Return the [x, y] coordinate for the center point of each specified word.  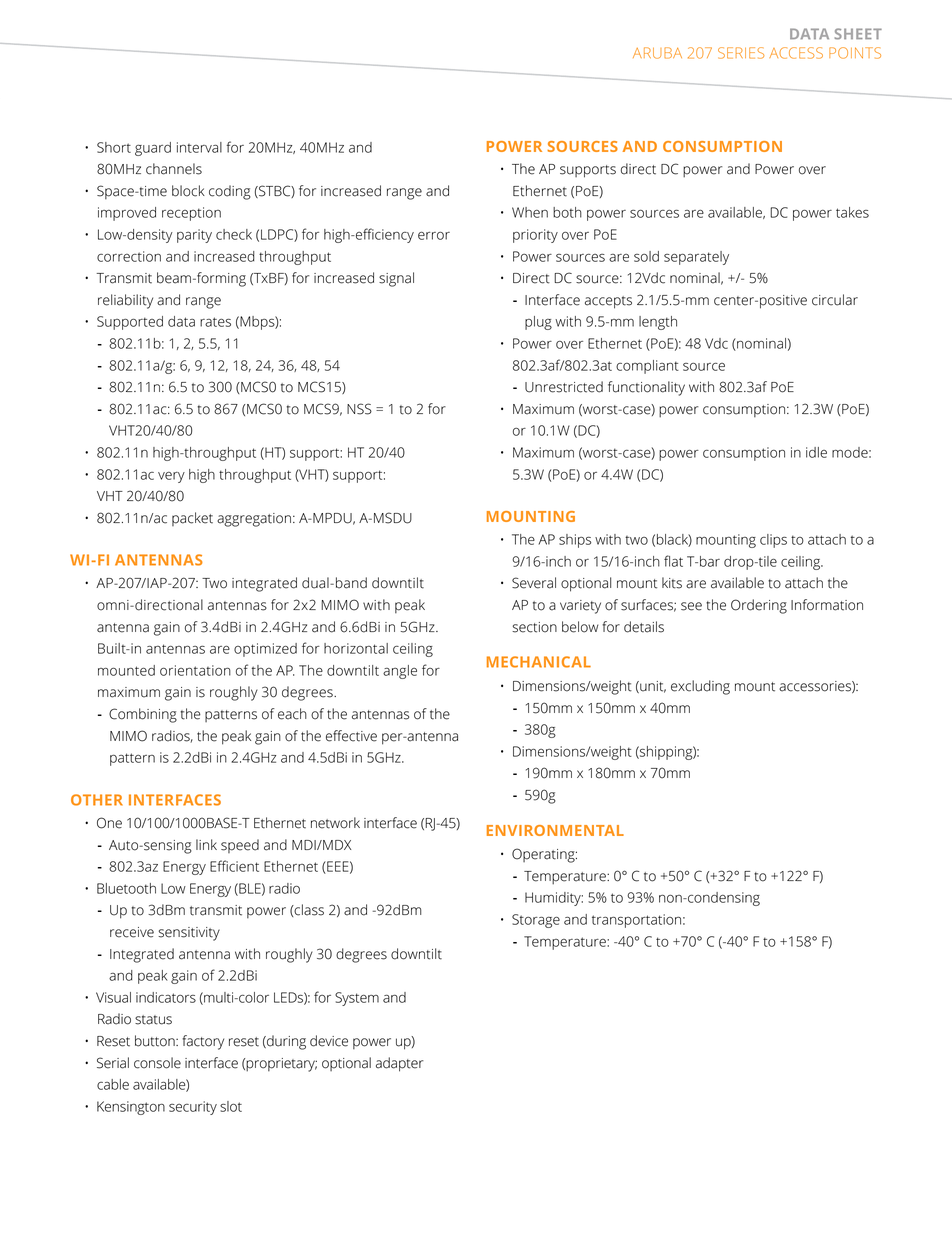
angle [400, 672]
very [171, 477]
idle [816, 452]
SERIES [741, 53]
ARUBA [657, 53]
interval [199, 147]
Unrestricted [564, 387]
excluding [700, 687]
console [157, 1063]
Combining [143, 715]
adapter [400, 1064]
